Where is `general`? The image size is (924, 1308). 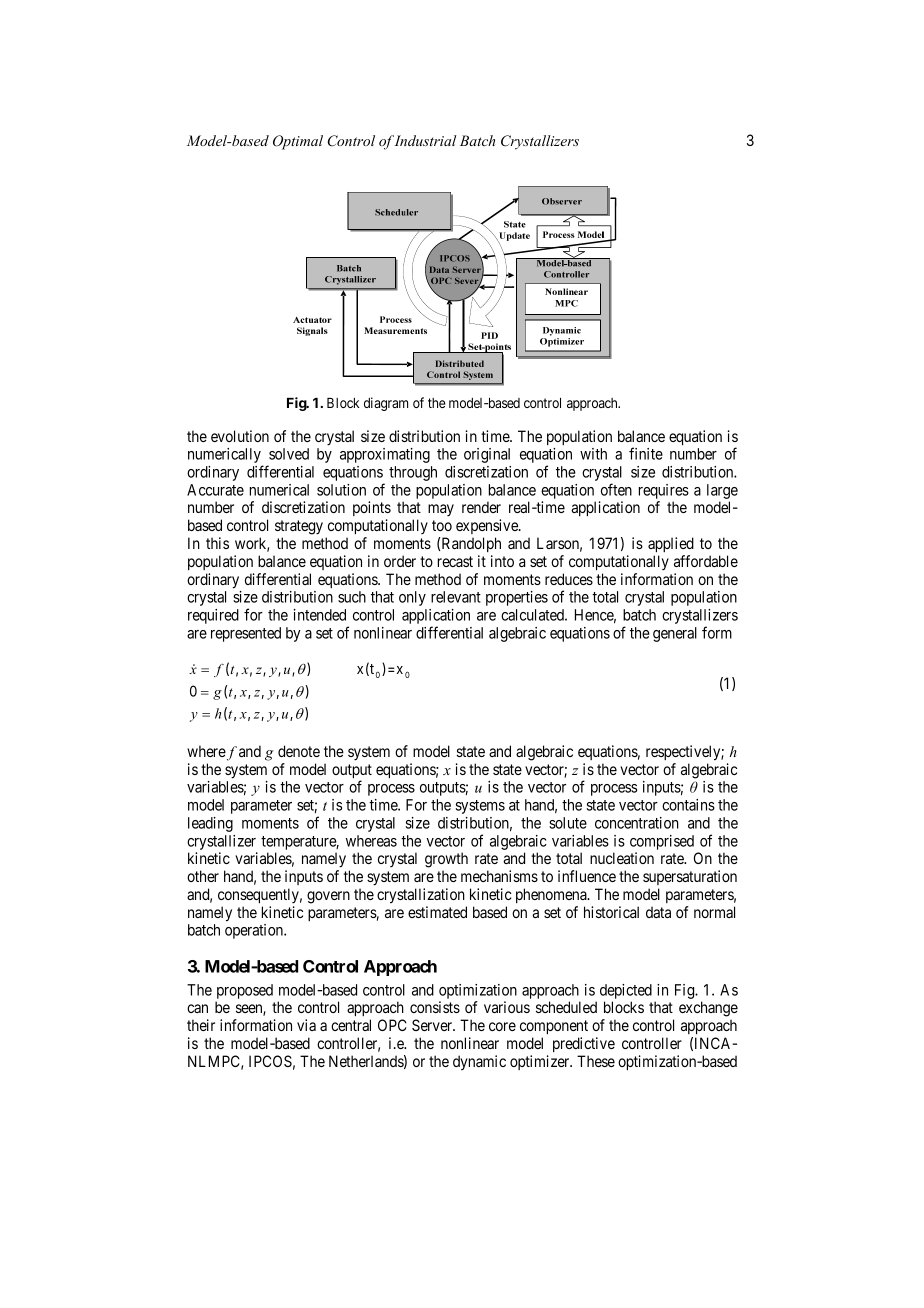
general is located at coordinates (675, 634).
